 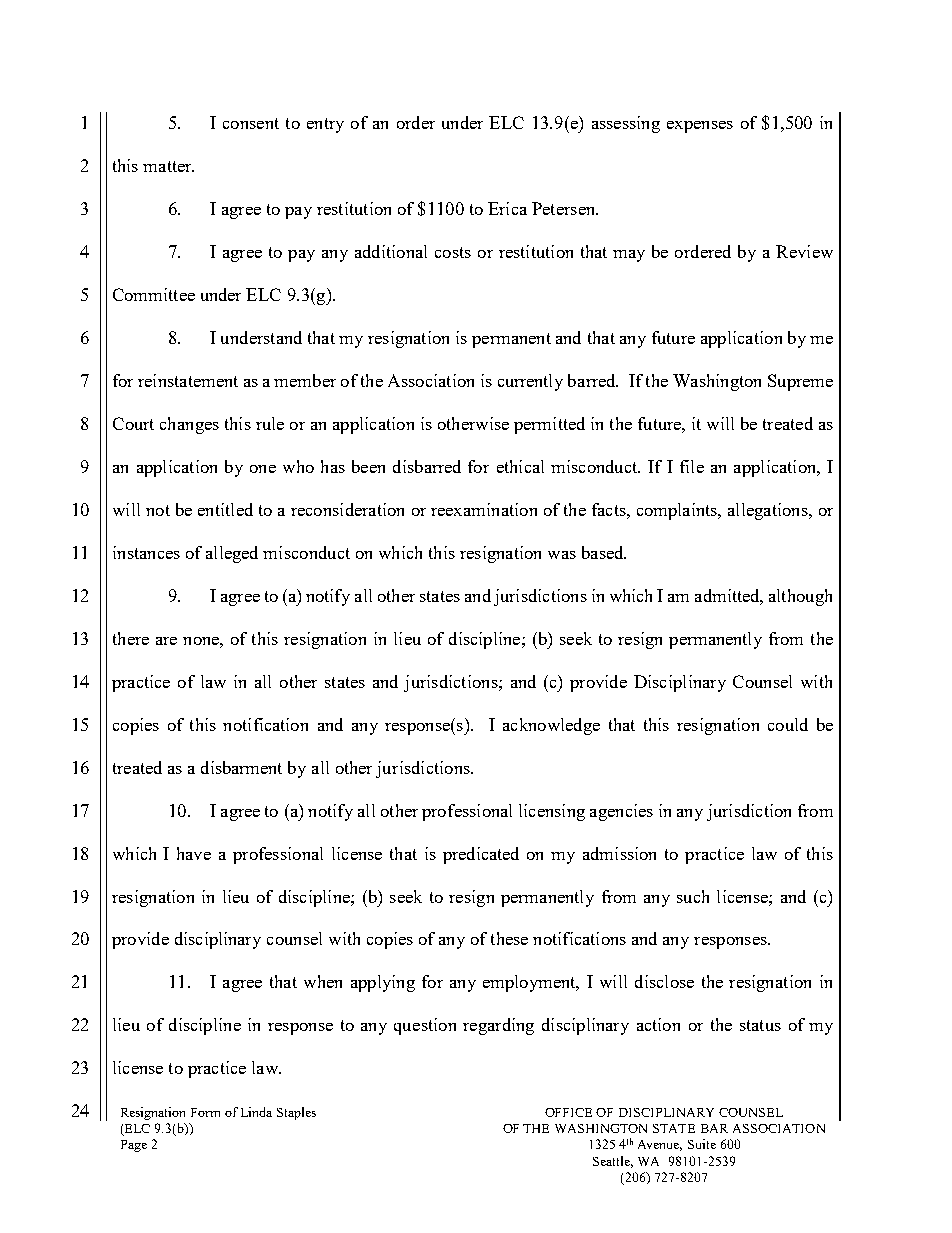 What do you see at coordinates (194, 853) in the image?
I see `have` at bounding box center [194, 853].
